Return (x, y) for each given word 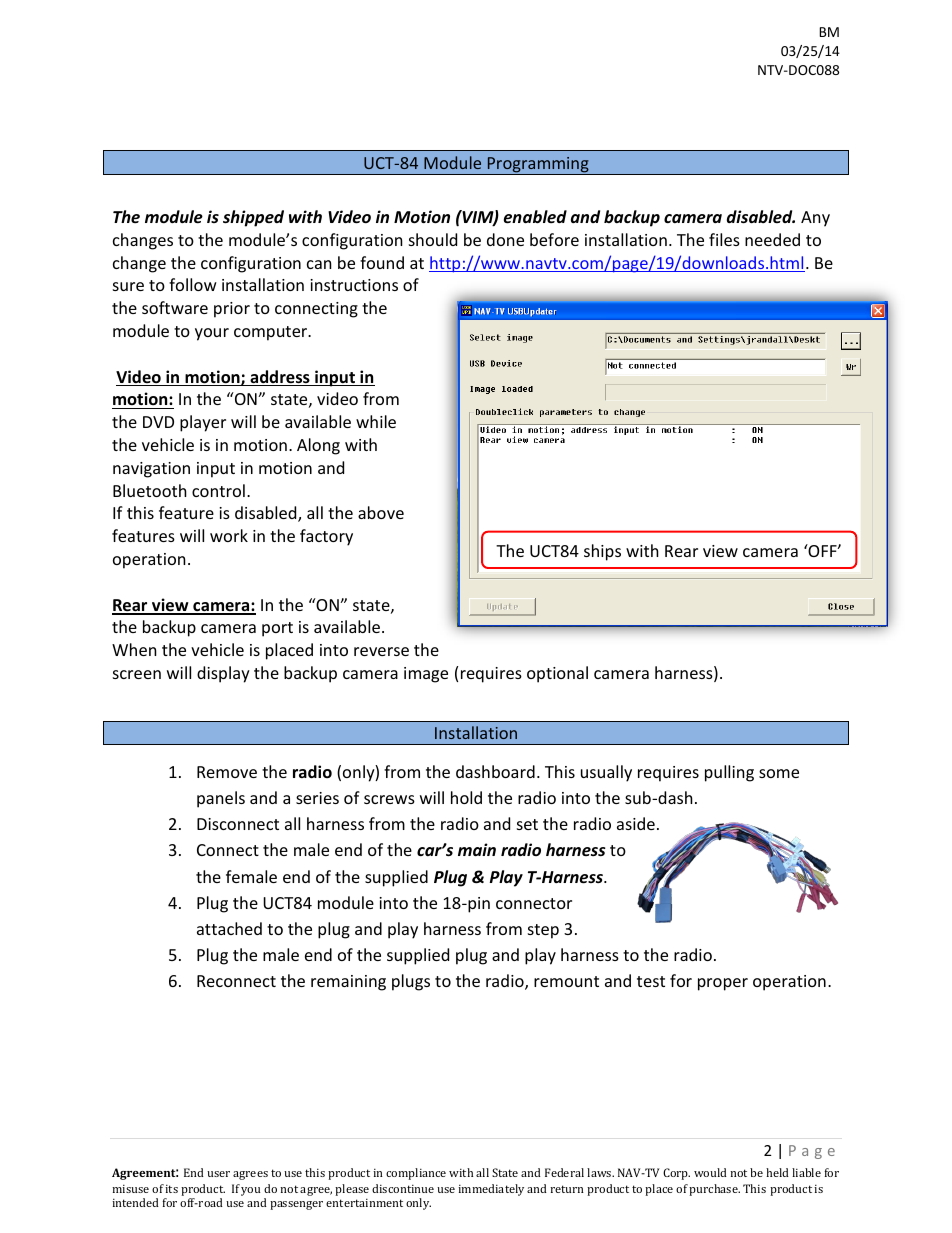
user (218, 1174)
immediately (491, 1190)
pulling (729, 773)
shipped (253, 218)
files (724, 239)
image (426, 675)
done (505, 239)
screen (137, 674)
